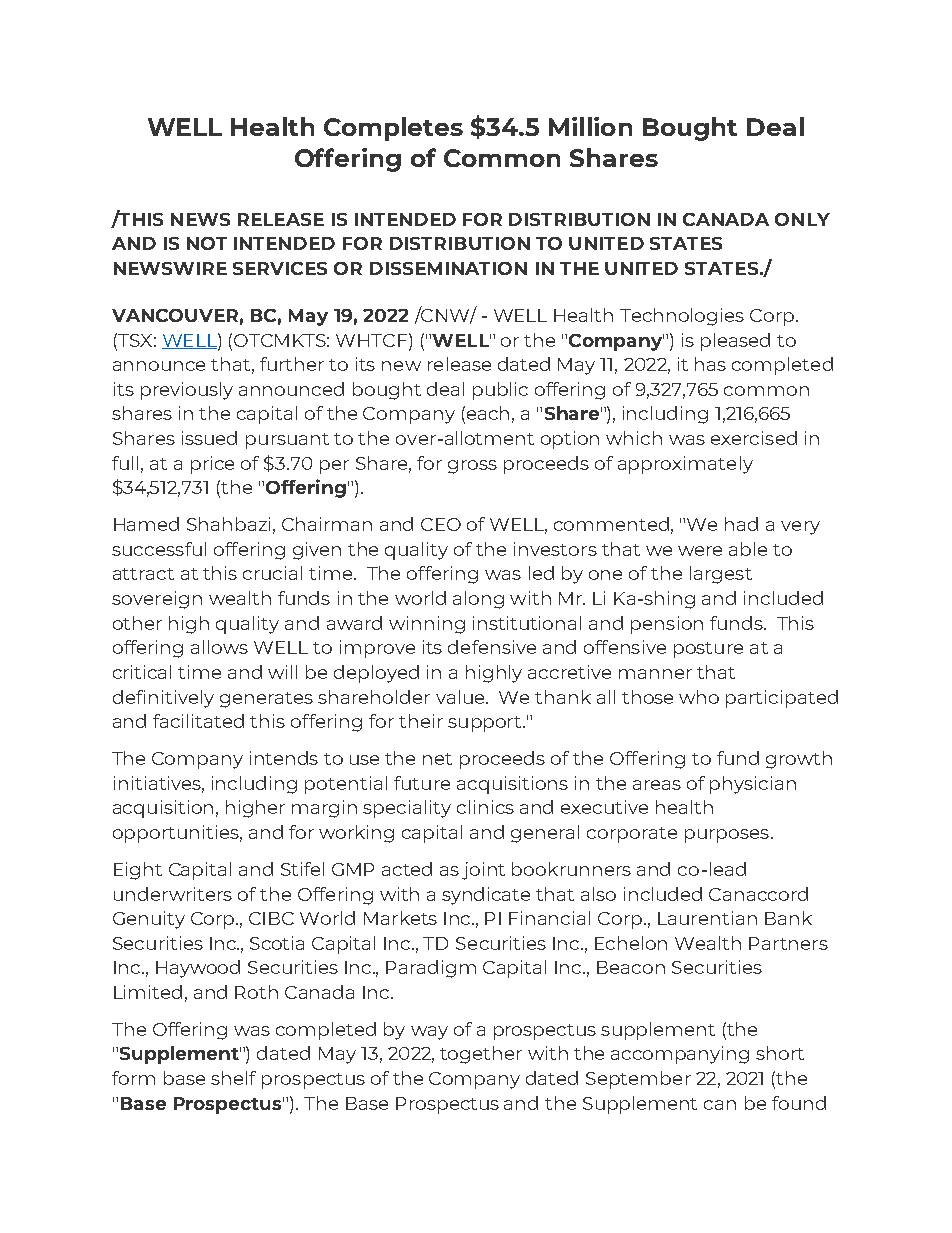  What do you see at coordinates (207, 243) in the document?
I see `NOT` at bounding box center [207, 243].
